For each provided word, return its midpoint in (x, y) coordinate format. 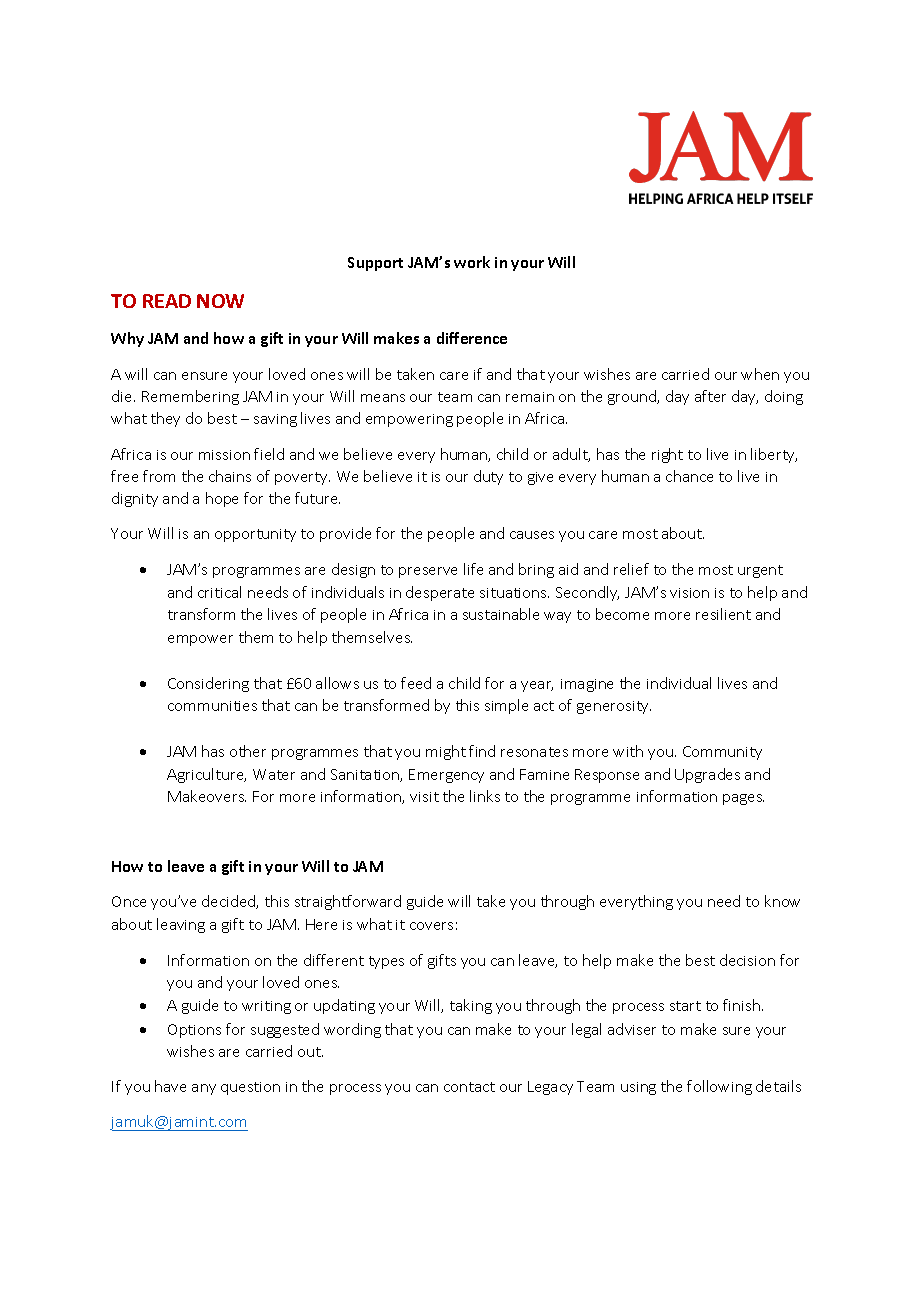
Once (129, 901)
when (760, 374)
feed (416, 683)
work (472, 262)
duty (488, 477)
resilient (723, 614)
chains (230, 476)
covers (431, 926)
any (204, 1089)
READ (167, 301)
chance (689, 476)
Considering (208, 684)
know (782, 901)
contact (469, 1087)
